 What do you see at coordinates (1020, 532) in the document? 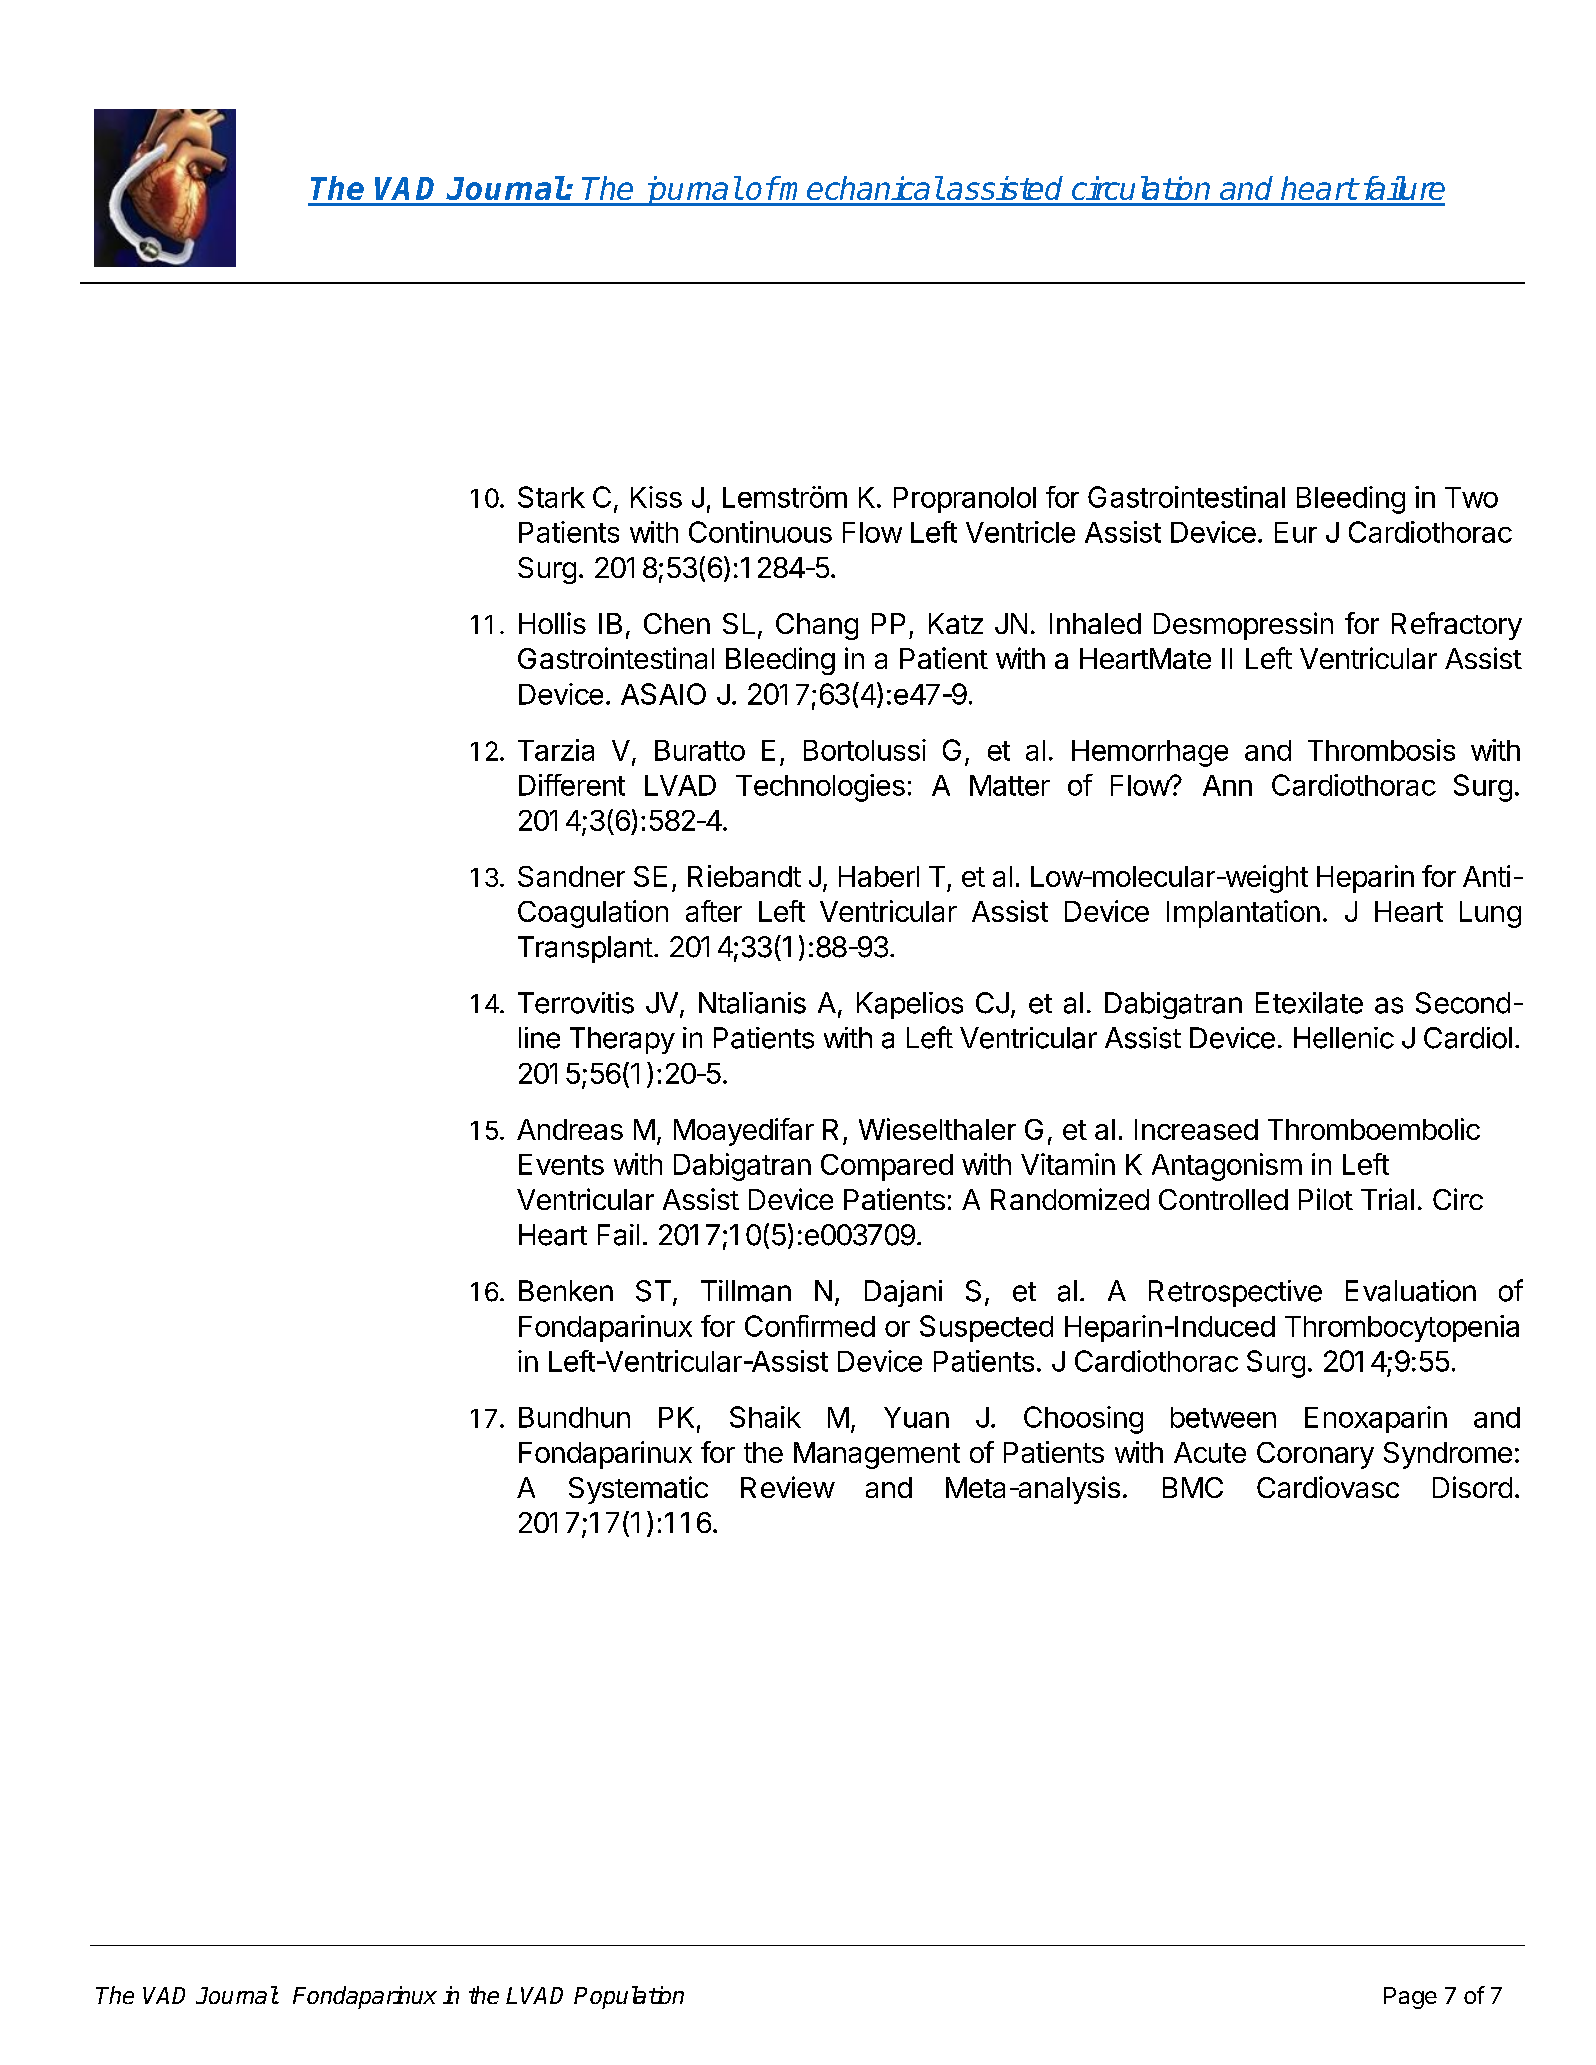
I see `Ventricle` at bounding box center [1020, 532].
